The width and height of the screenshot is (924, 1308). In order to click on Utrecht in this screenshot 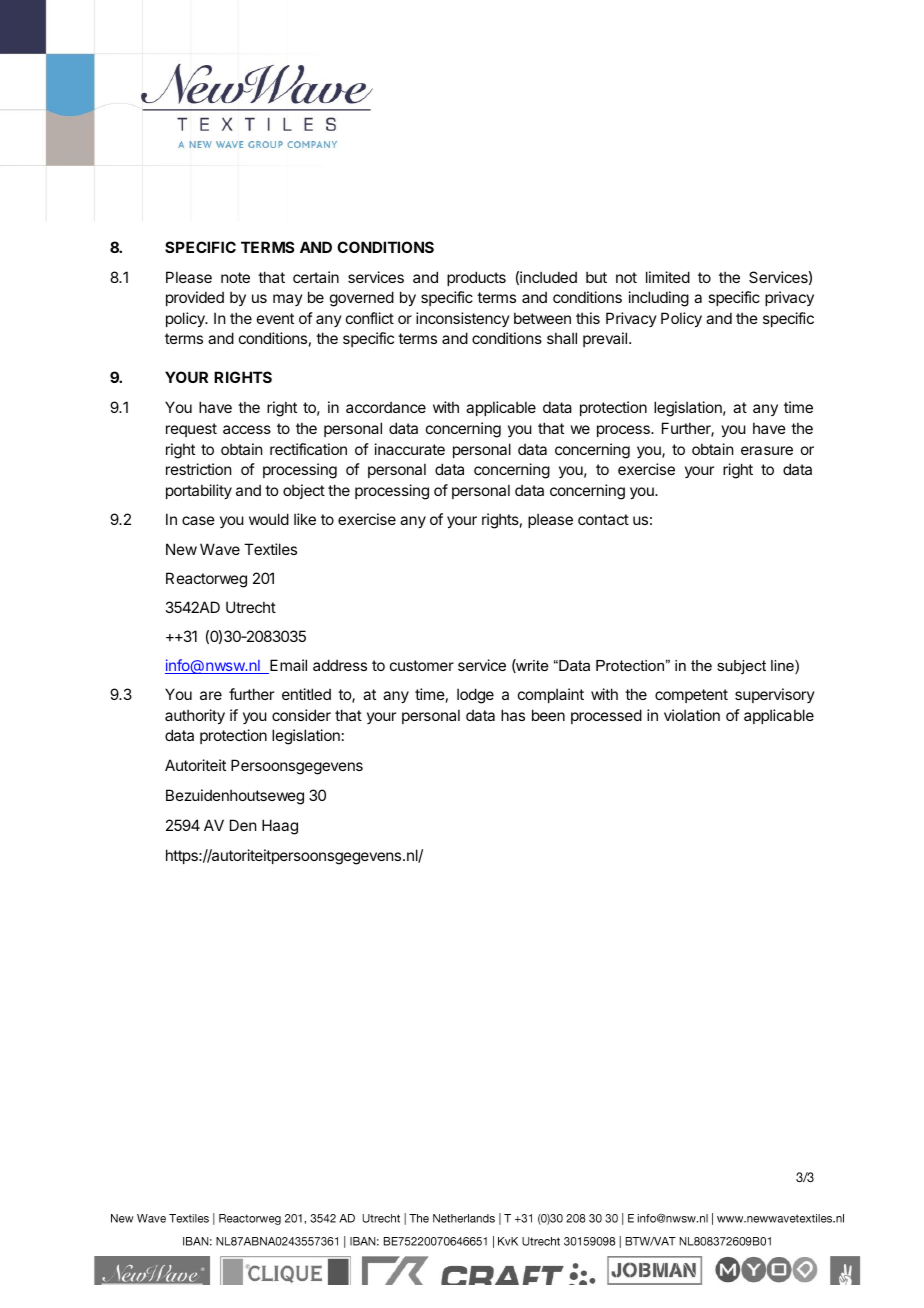, I will do `click(251, 607)`.
